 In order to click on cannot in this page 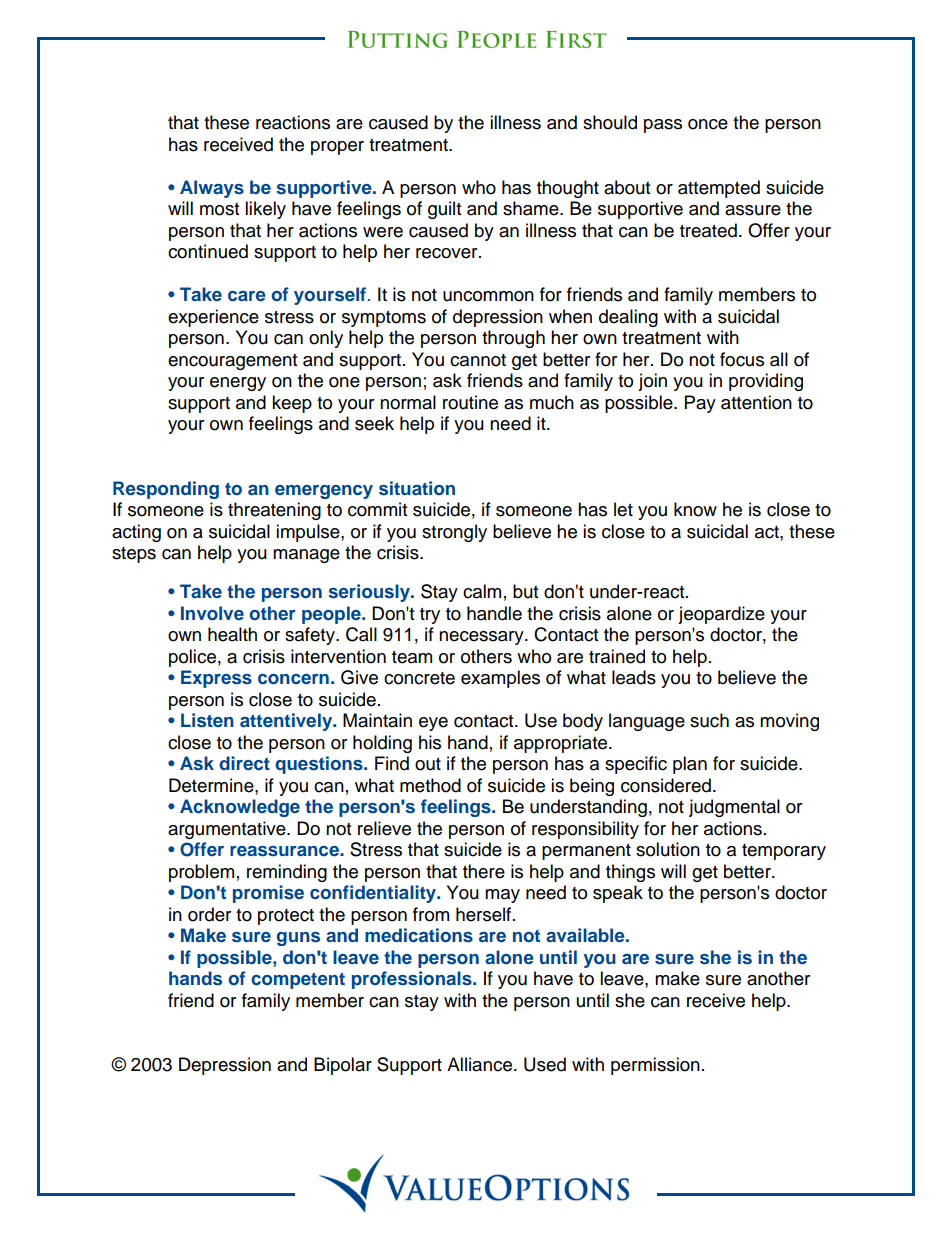, I will do `click(478, 360)`.
